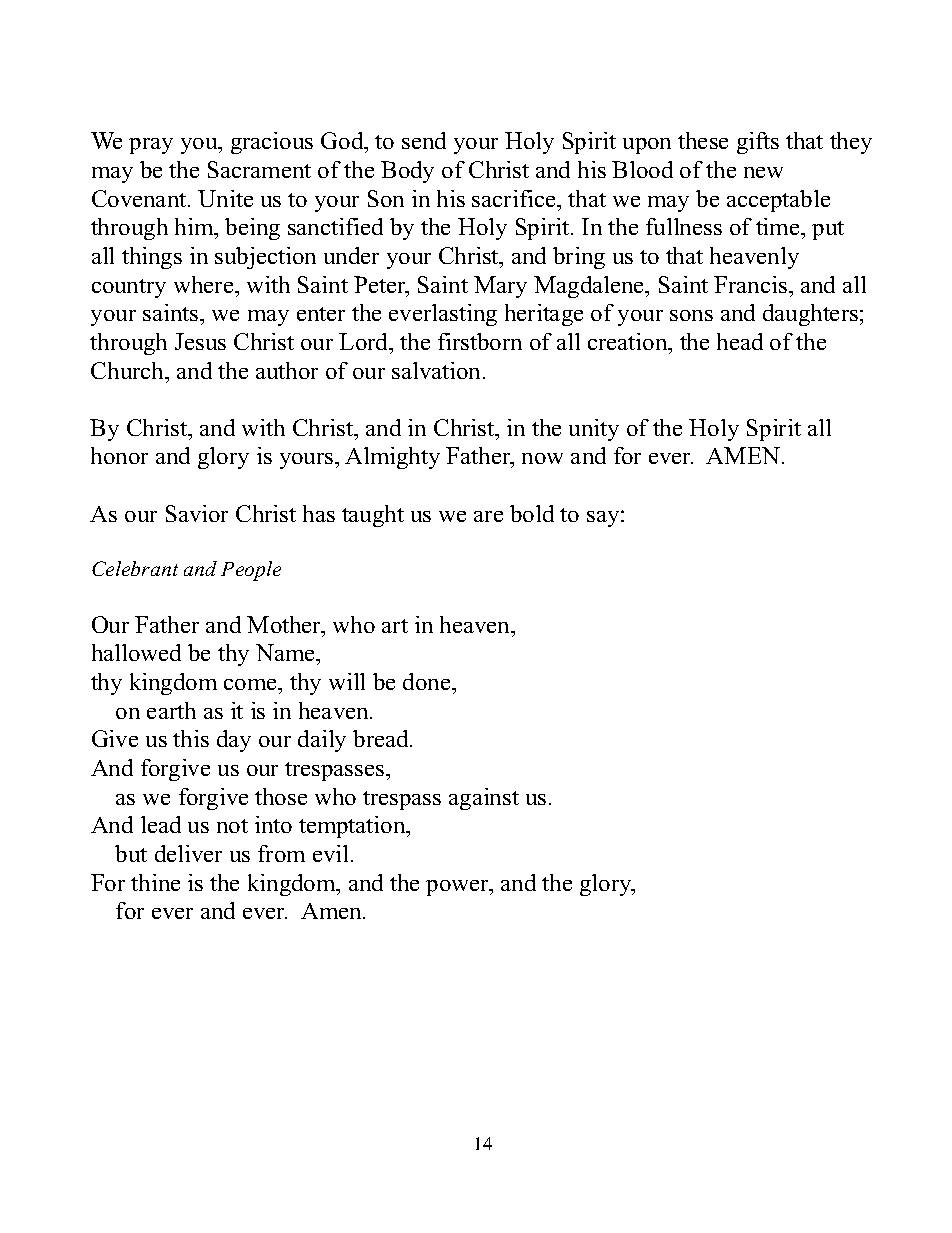 The height and width of the screenshot is (1233, 952). What do you see at coordinates (484, 799) in the screenshot?
I see `against` at bounding box center [484, 799].
